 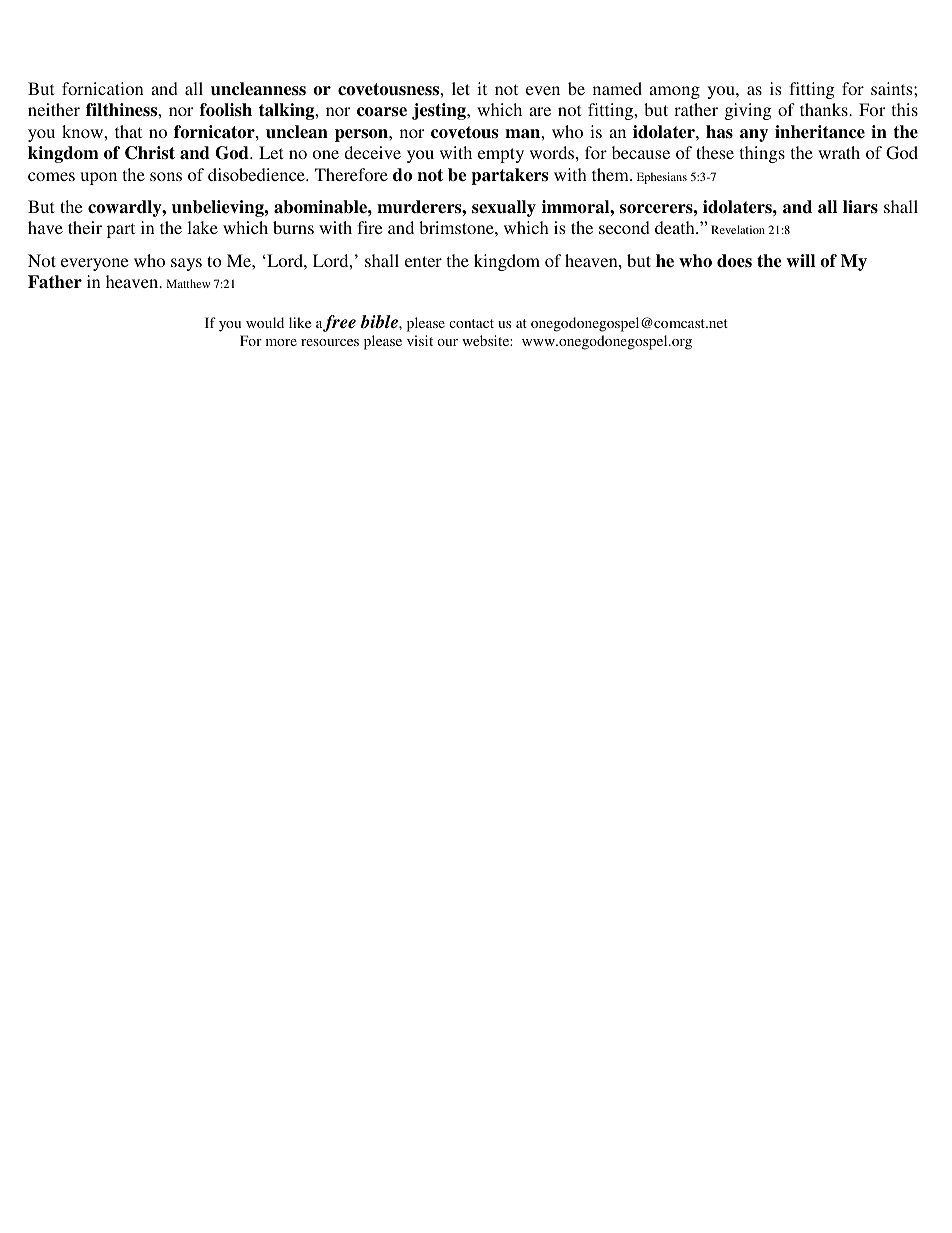 What do you see at coordinates (202, 227) in the screenshot?
I see `lake` at bounding box center [202, 227].
